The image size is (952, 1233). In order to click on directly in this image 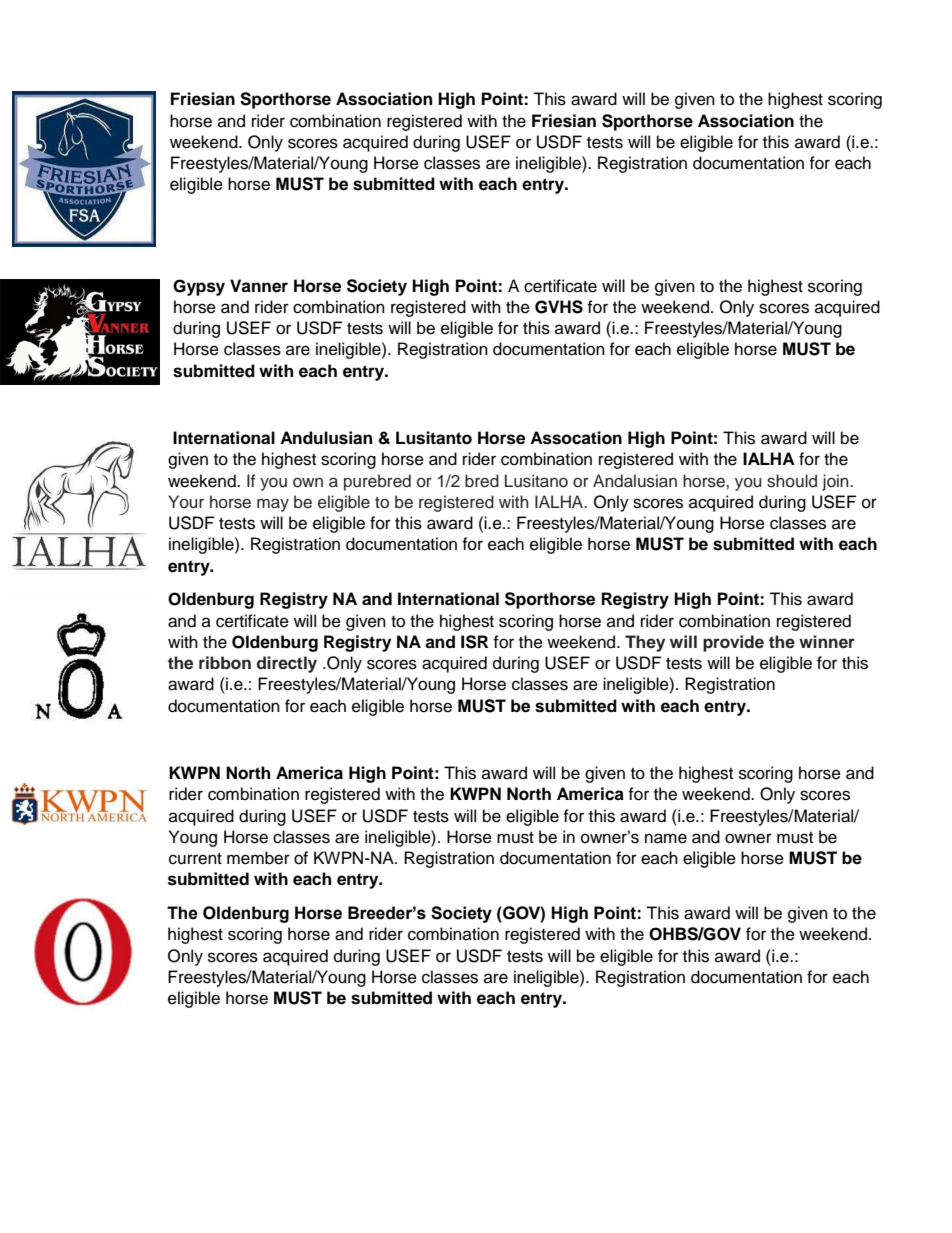, I will do `click(287, 664)`.
